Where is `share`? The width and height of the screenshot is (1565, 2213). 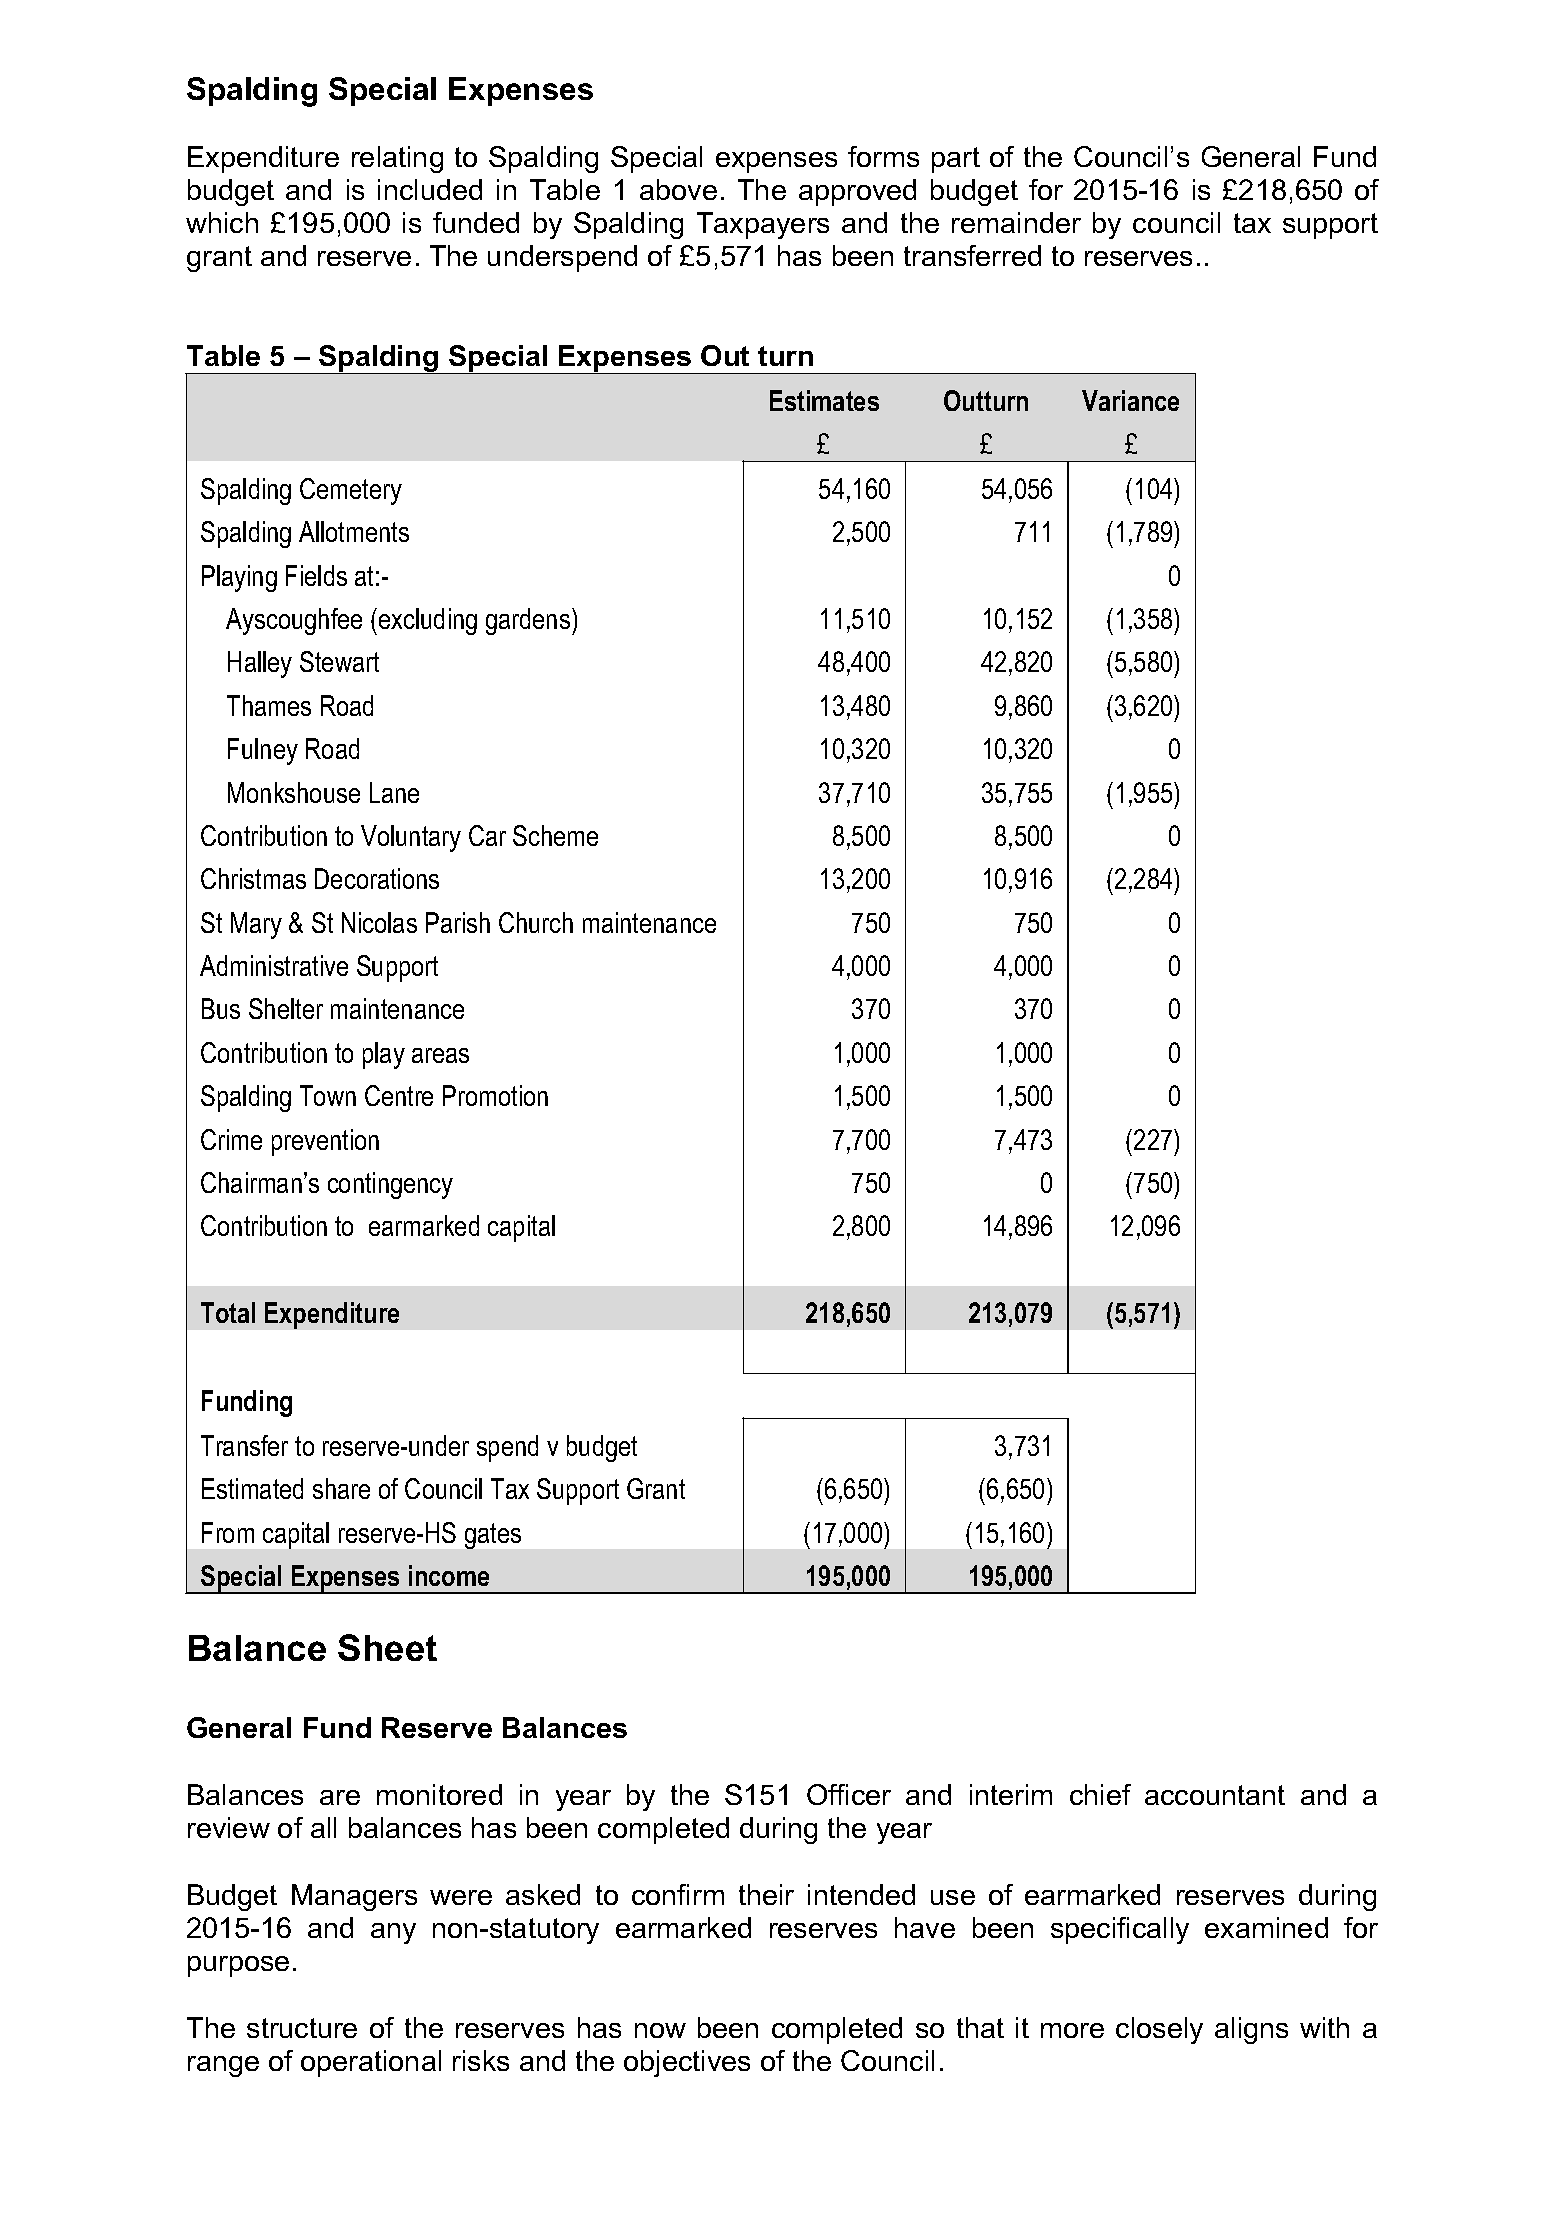 share is located at coordinates (341, 1488).
